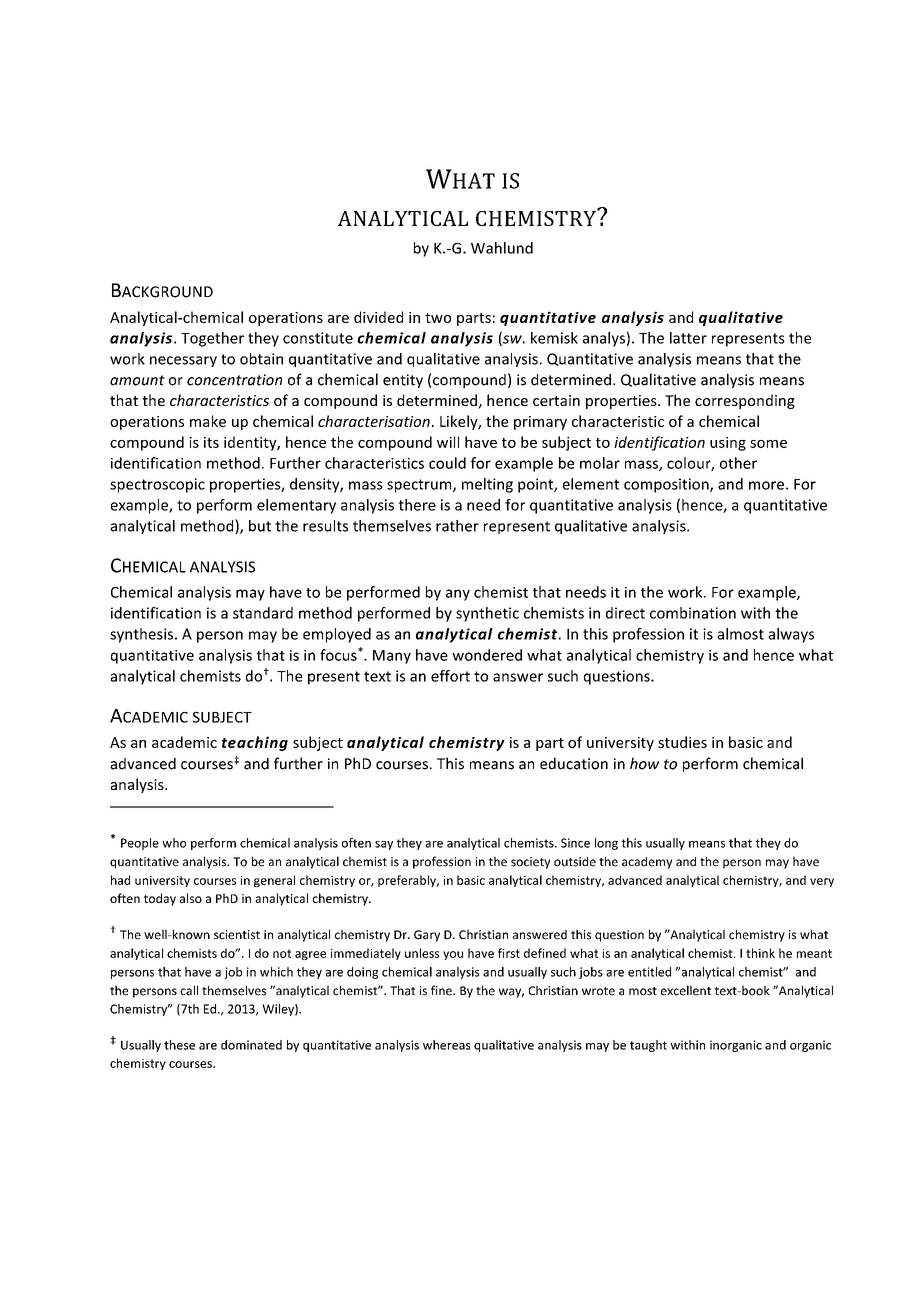 The image size is (924, 1308). I want to click on Together, so click(212, 339).
